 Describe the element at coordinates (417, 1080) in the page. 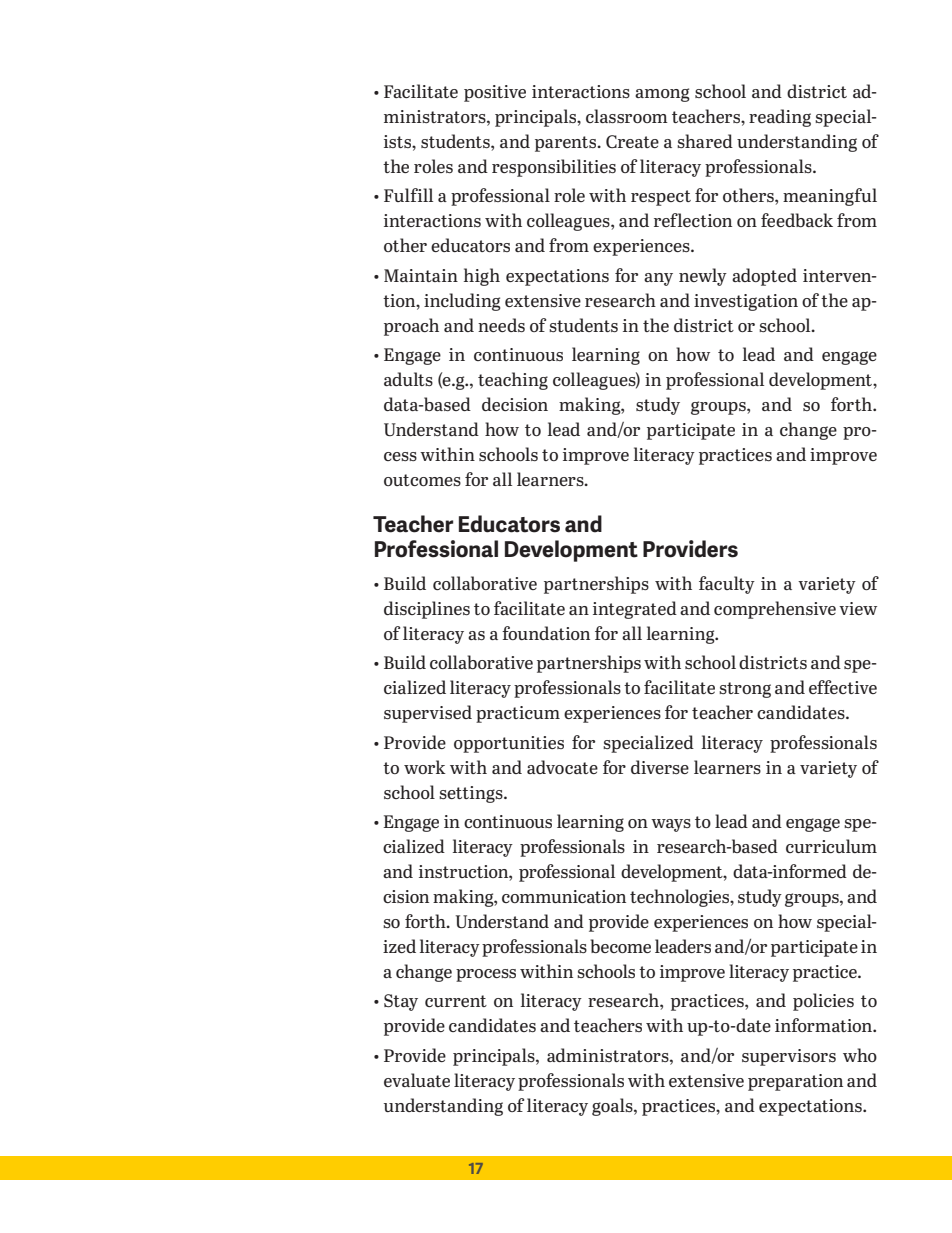

I see `evaluate` at that location.
